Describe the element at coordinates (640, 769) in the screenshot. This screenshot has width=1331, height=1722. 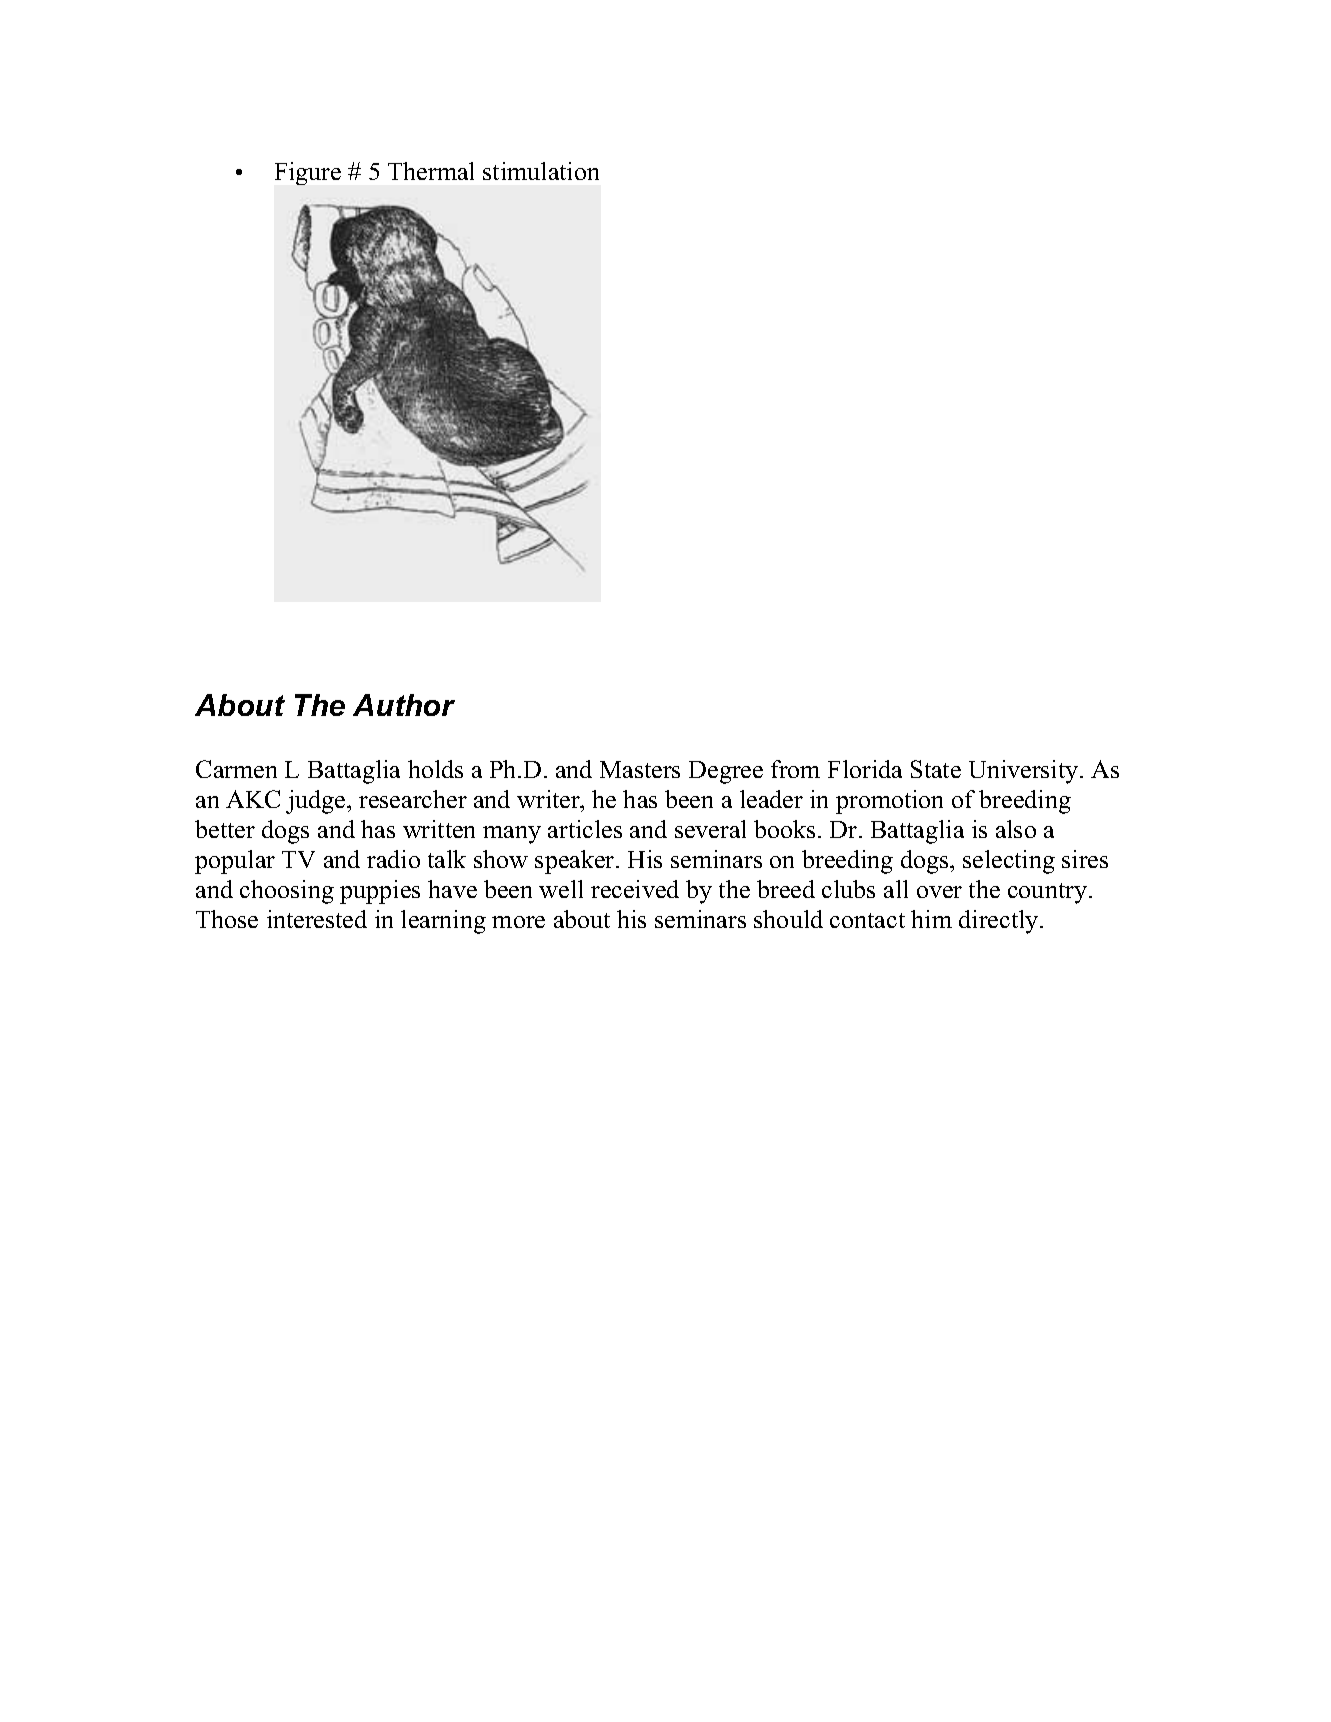
I see `Masters` at that location.
